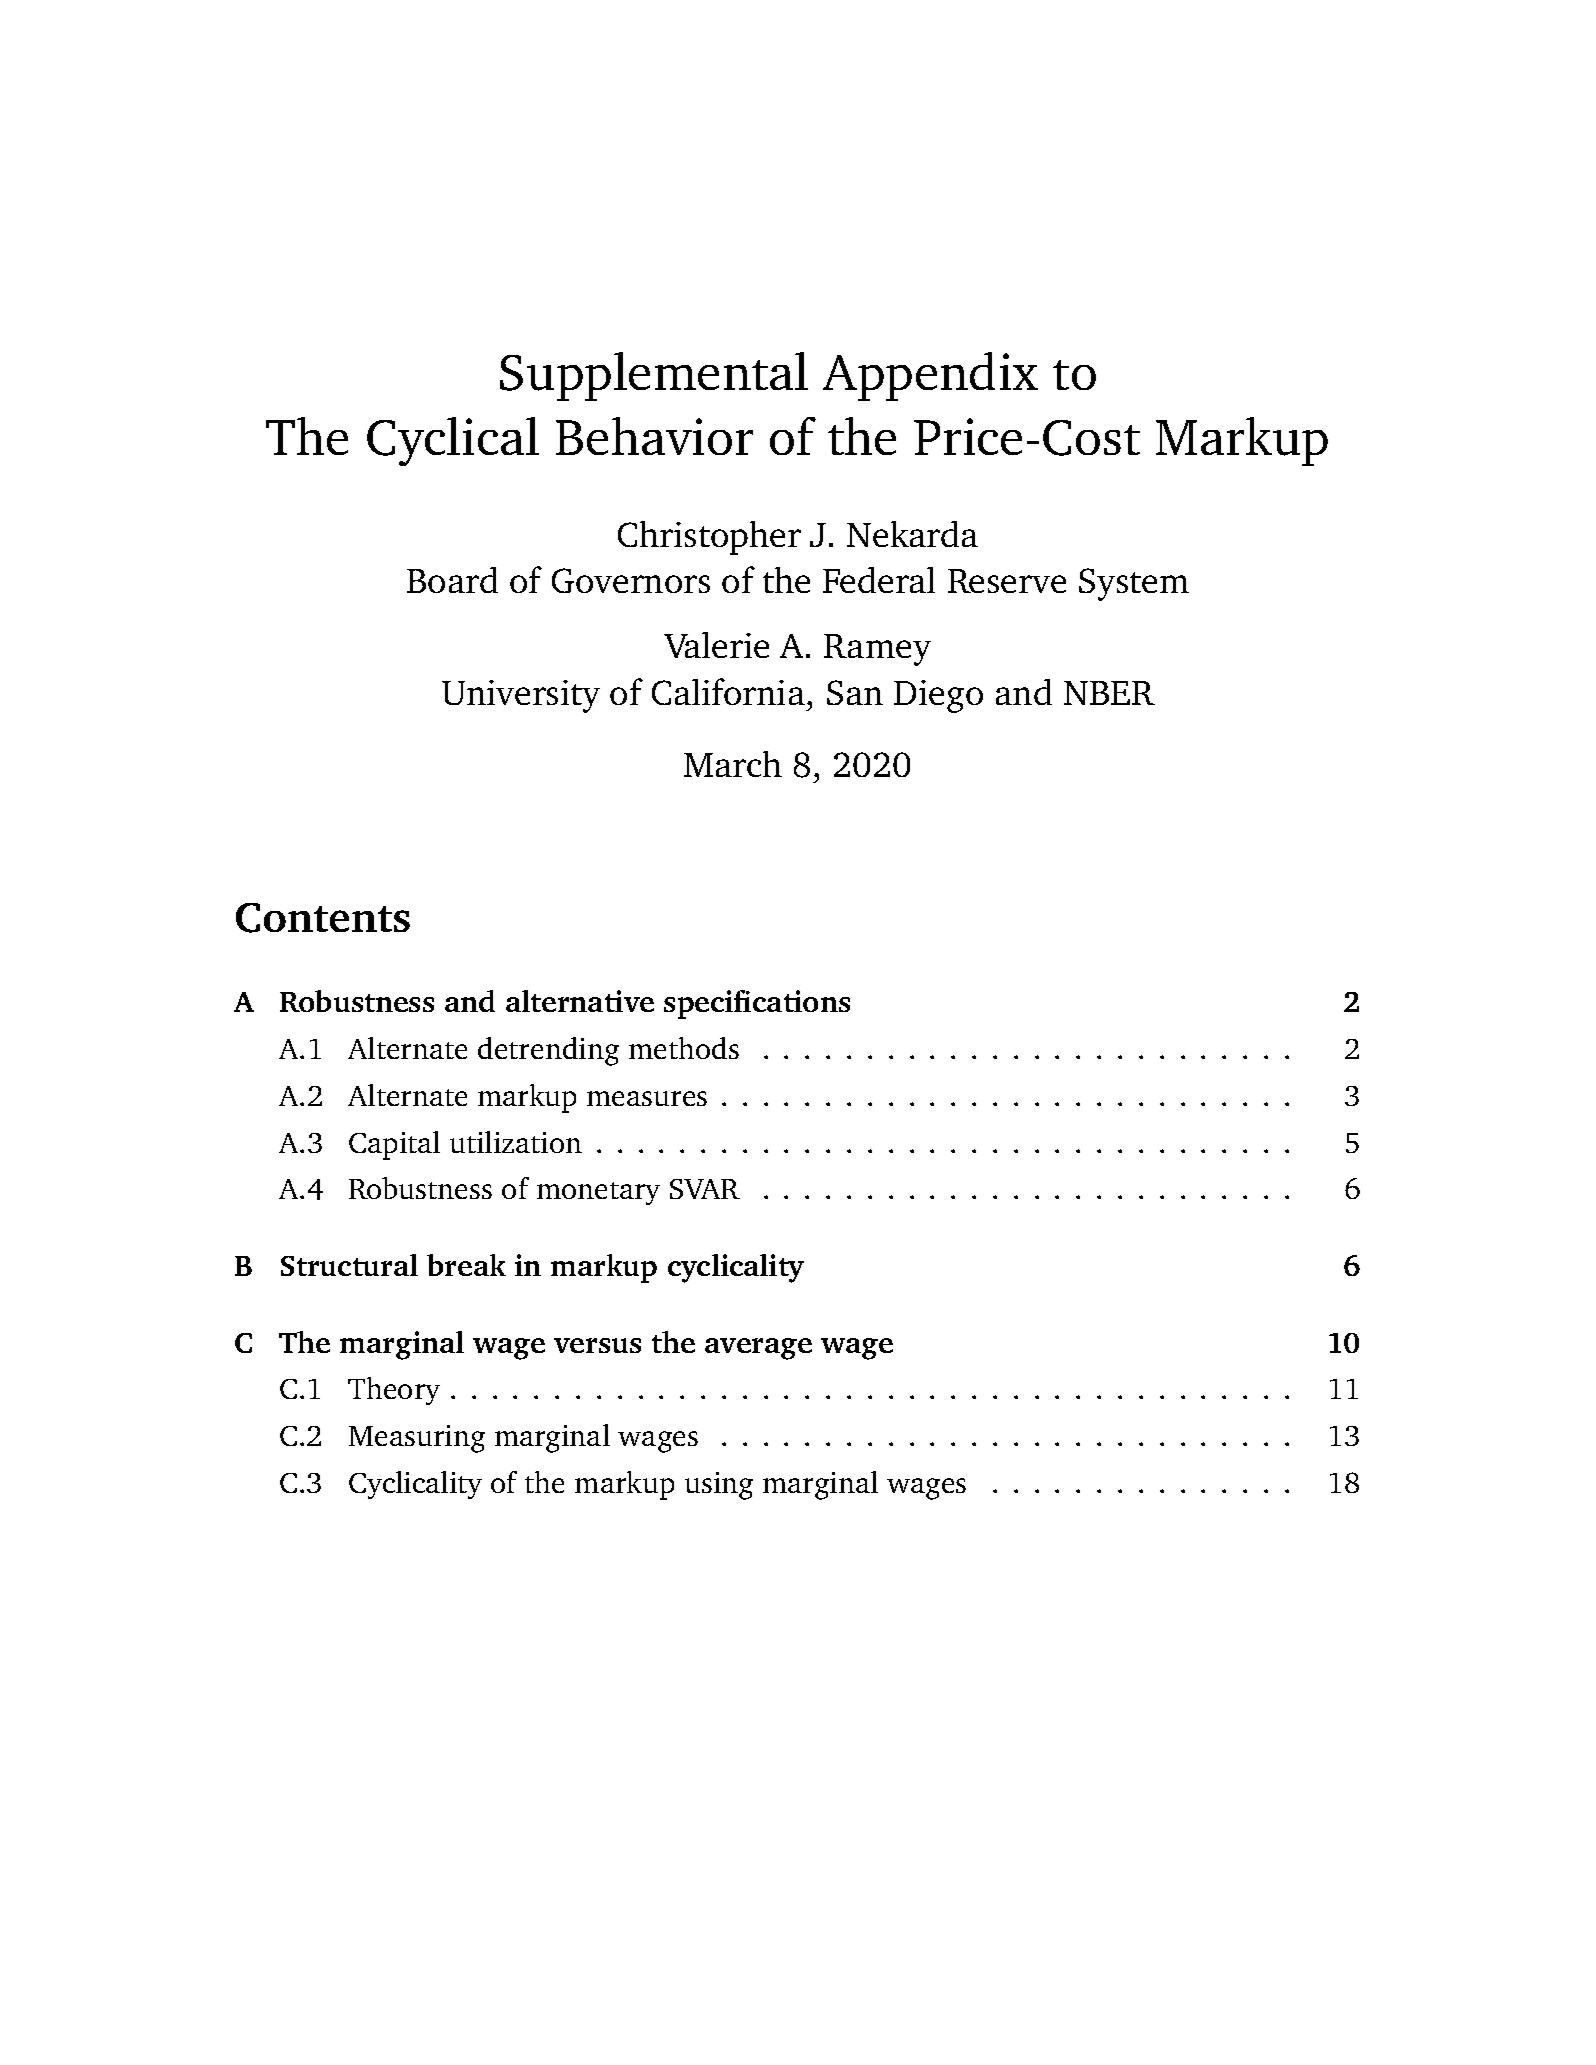 This screenshot has width=1596, height=2065. I want to click on Capital, so click(394, 1145).
